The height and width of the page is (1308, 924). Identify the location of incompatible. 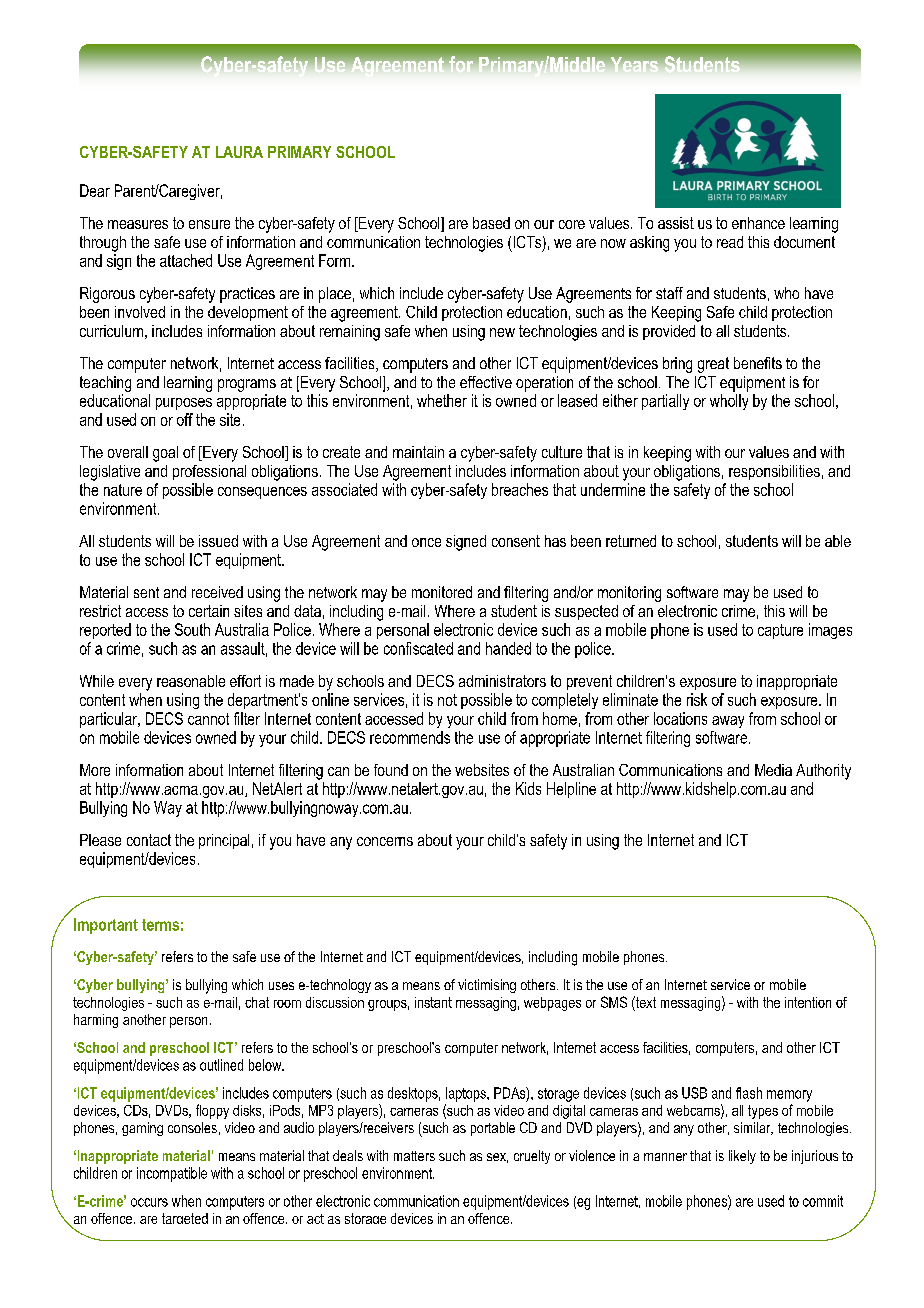
(172, 1174).
